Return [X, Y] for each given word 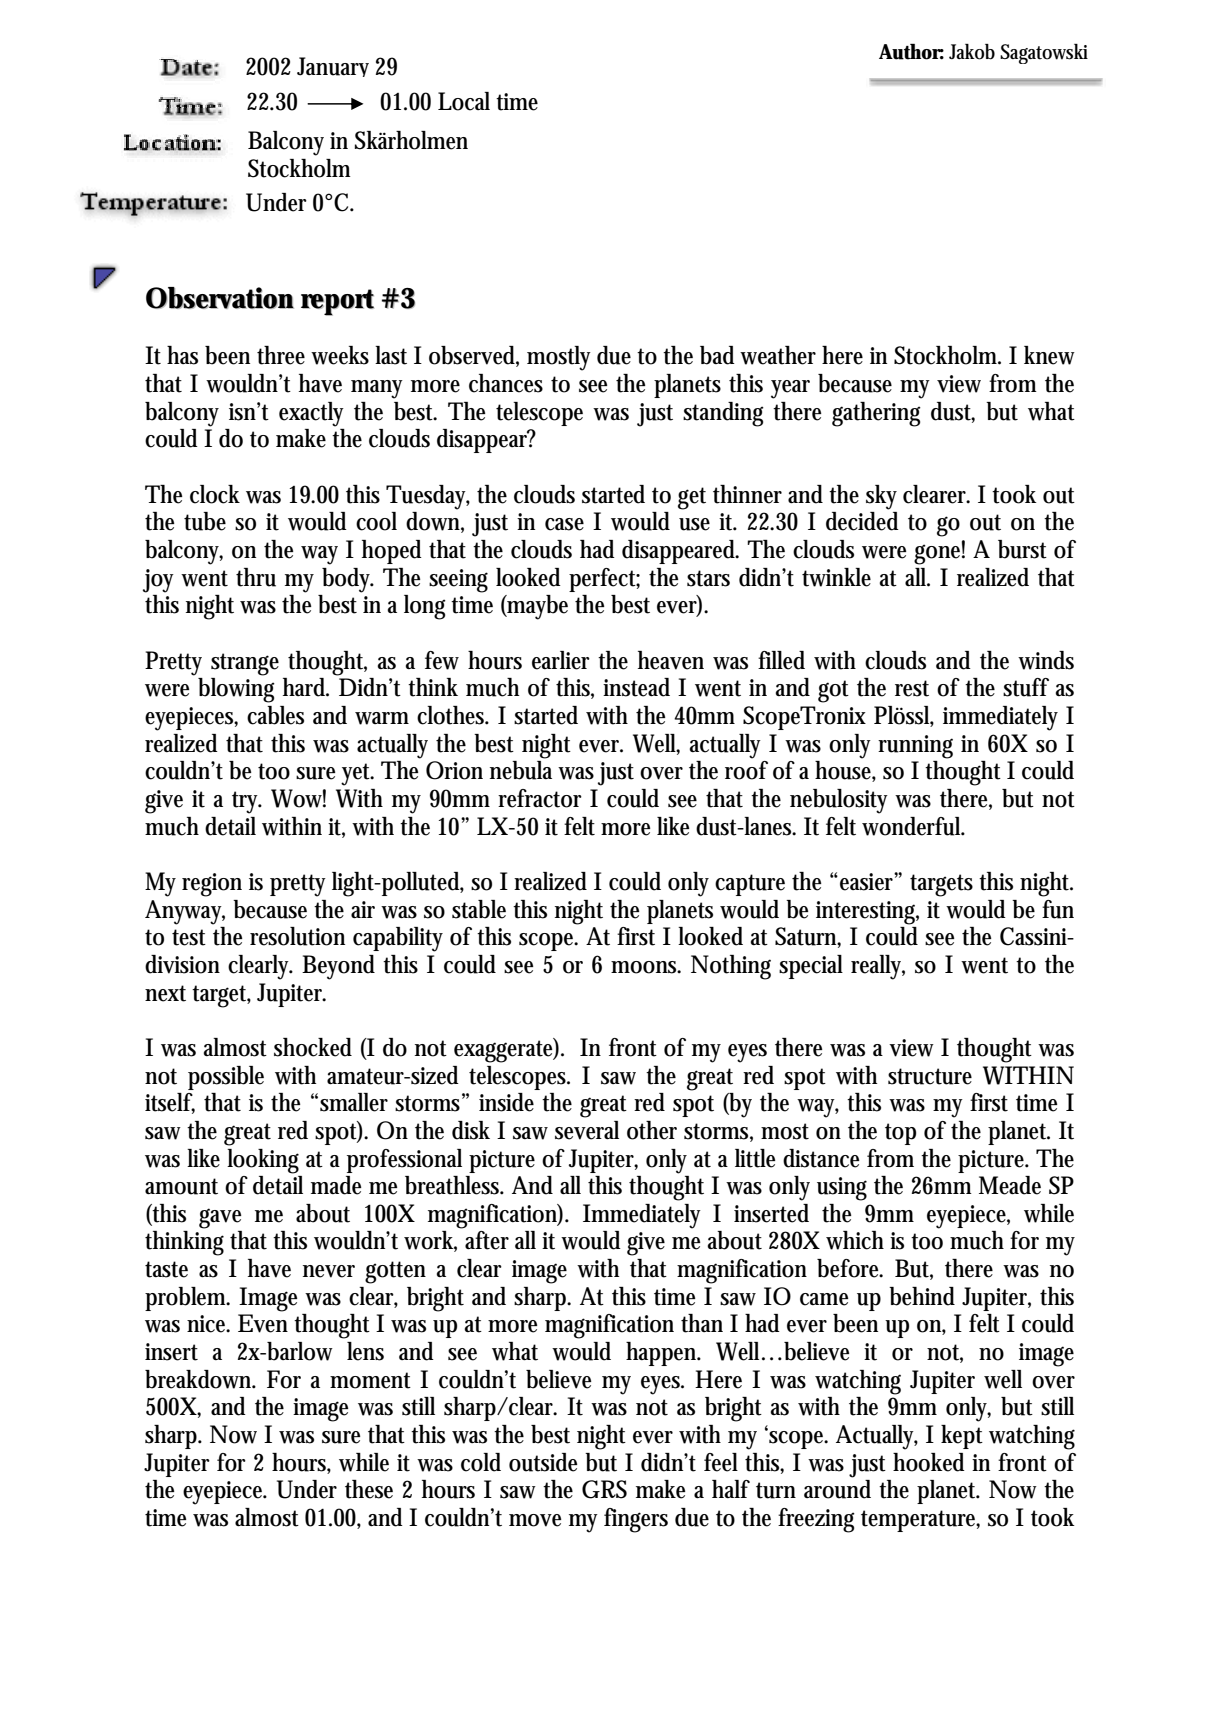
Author [911, 52]
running [915, 747]
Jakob [972, 52]
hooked [929, 1462]
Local [464, 101]
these [369, 1489]
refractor [540, 798]
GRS [604, 1489]
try [247, 802]
